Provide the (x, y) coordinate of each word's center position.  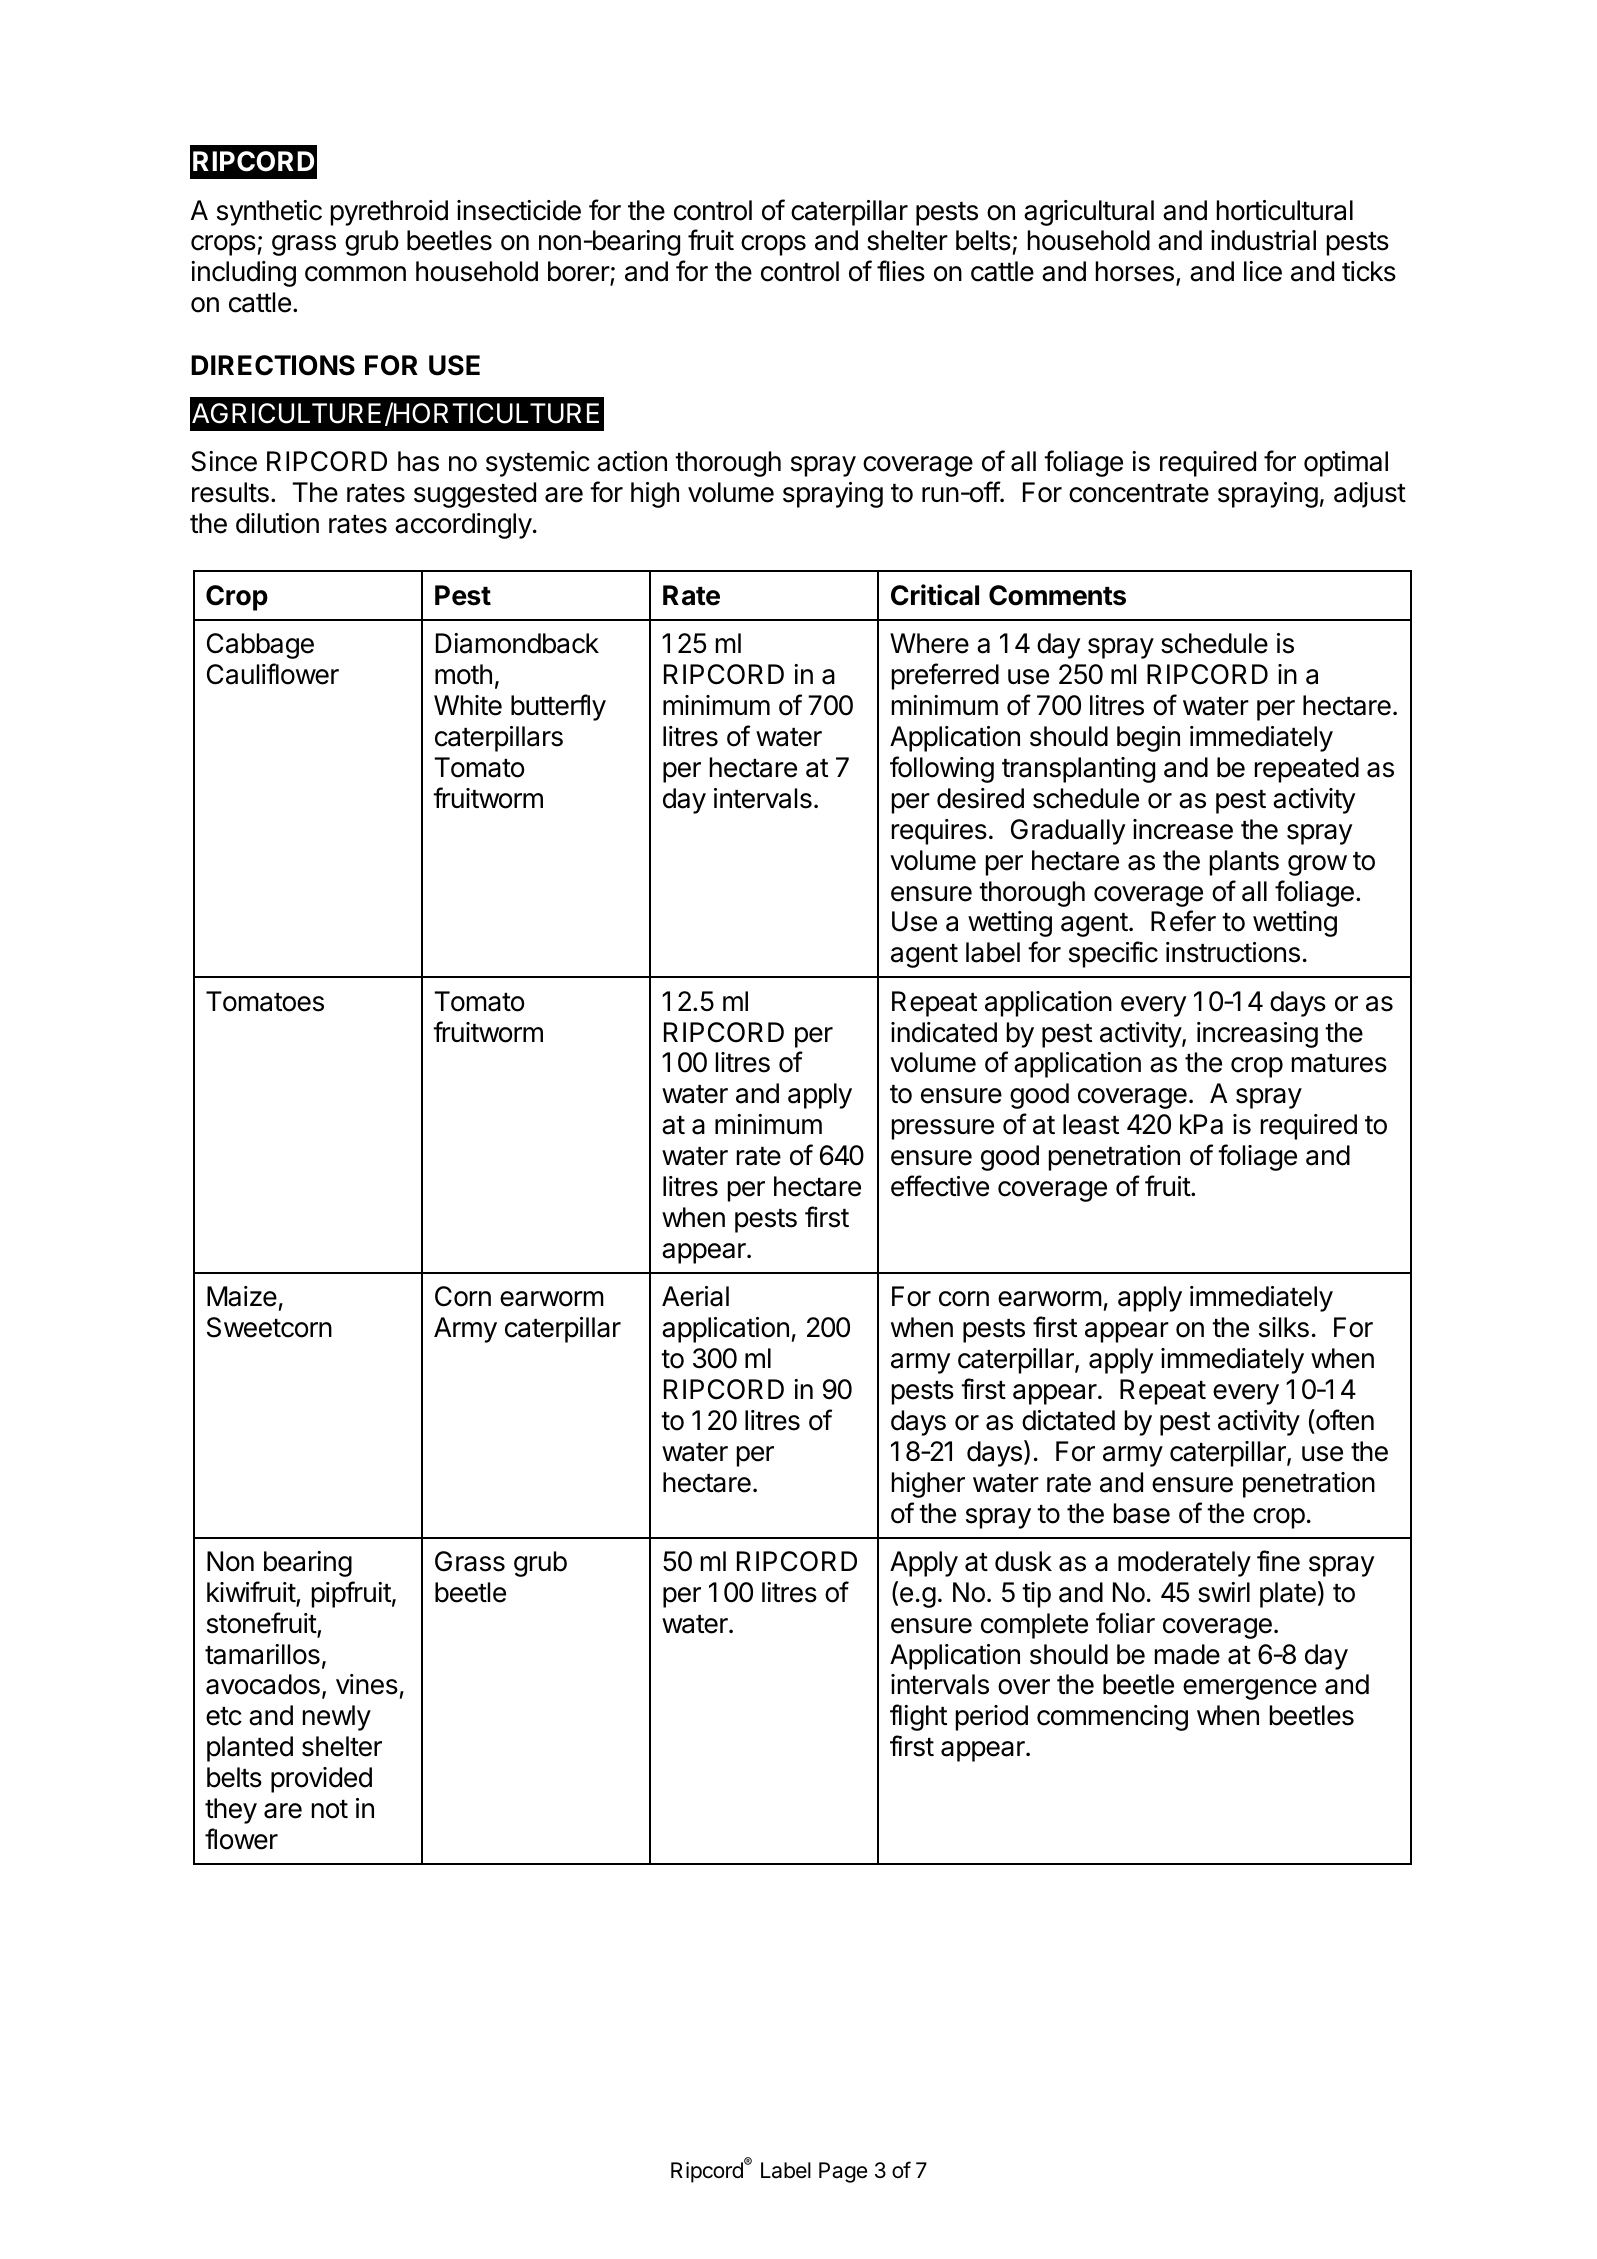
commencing (1112, 1718)
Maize (242, 1296)
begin (1148, 739)
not (330, 1809)
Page (843, 2172)
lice (1263, 271)
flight (918, 1717)
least (1091, 1124)
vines (367, 1684)
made (1187, 1654)
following (942, 769)
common (355, 274)
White (468, 705)
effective (940, 1186)
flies (901, 271)
